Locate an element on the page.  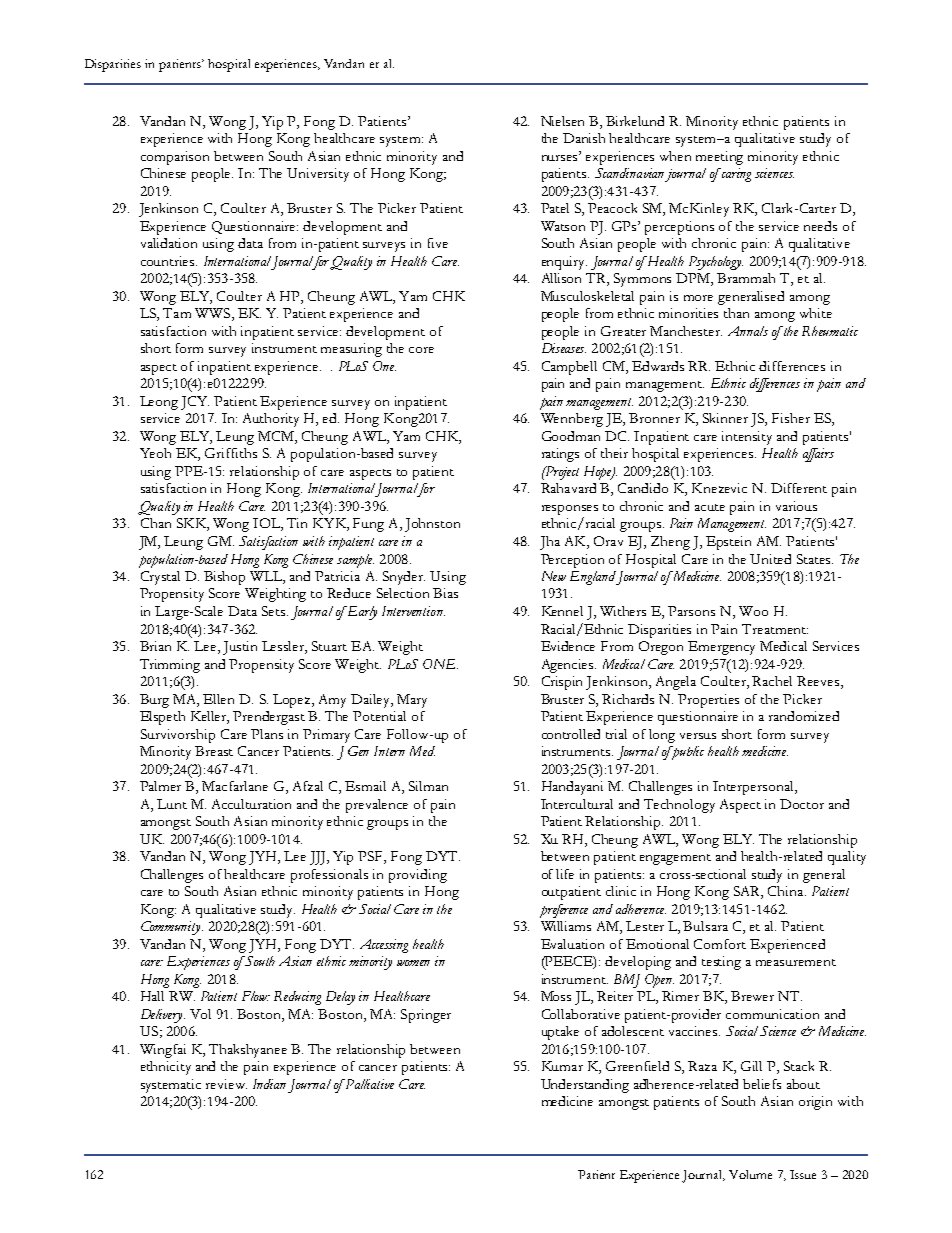
Williams is located at coordinates (566, 926).
